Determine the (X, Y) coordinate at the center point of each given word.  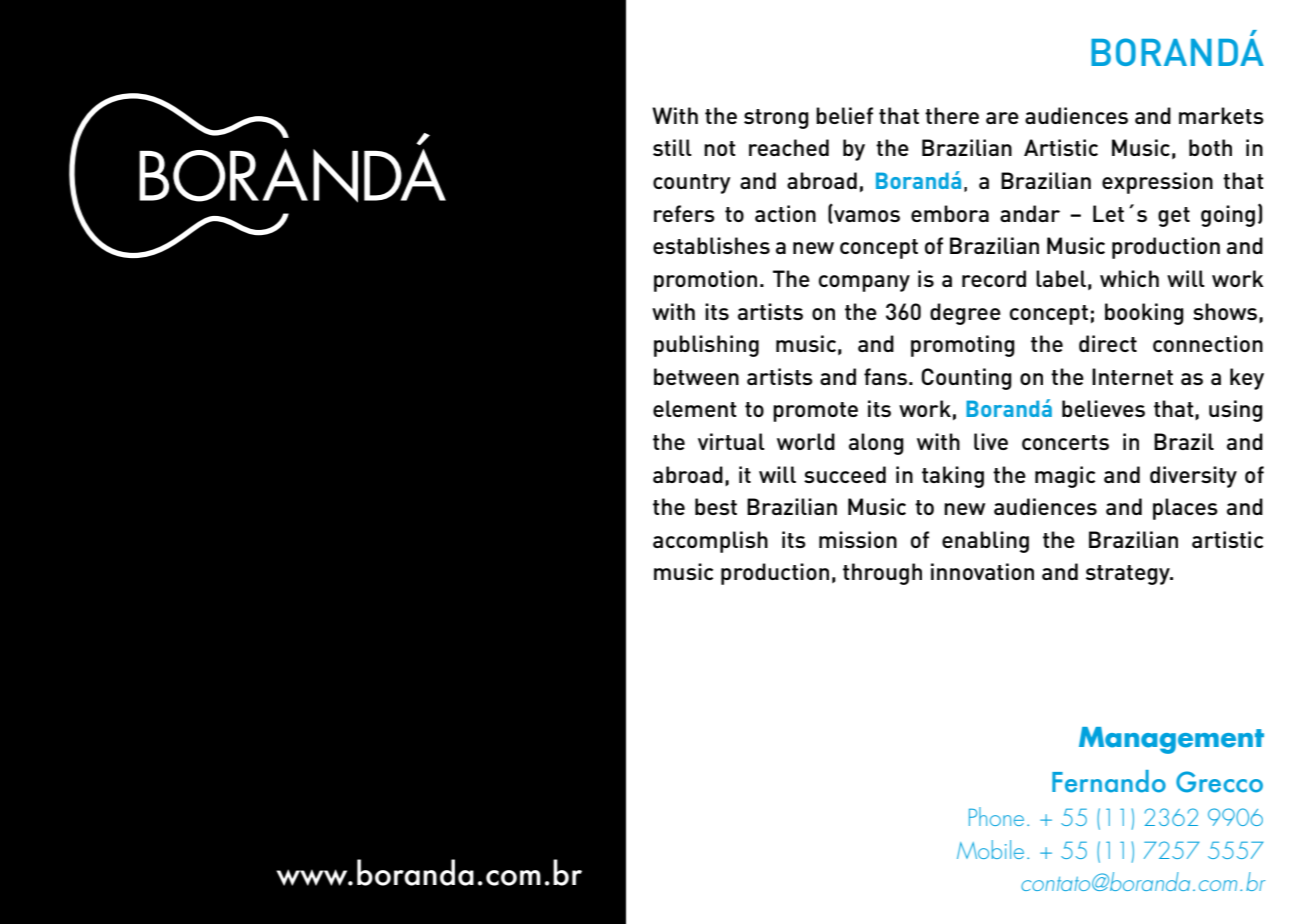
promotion (705, 281)
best (716, 506)
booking (1144, 314)
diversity (1193, 477)
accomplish (710, 542)
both (1210, 147)
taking (953, 477)
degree (965, 314)
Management (1171, 740)
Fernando (1109, 781)
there (952, 115)
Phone (996, 816)
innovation (982, 571)
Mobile (990, 849)
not (720, 148)
